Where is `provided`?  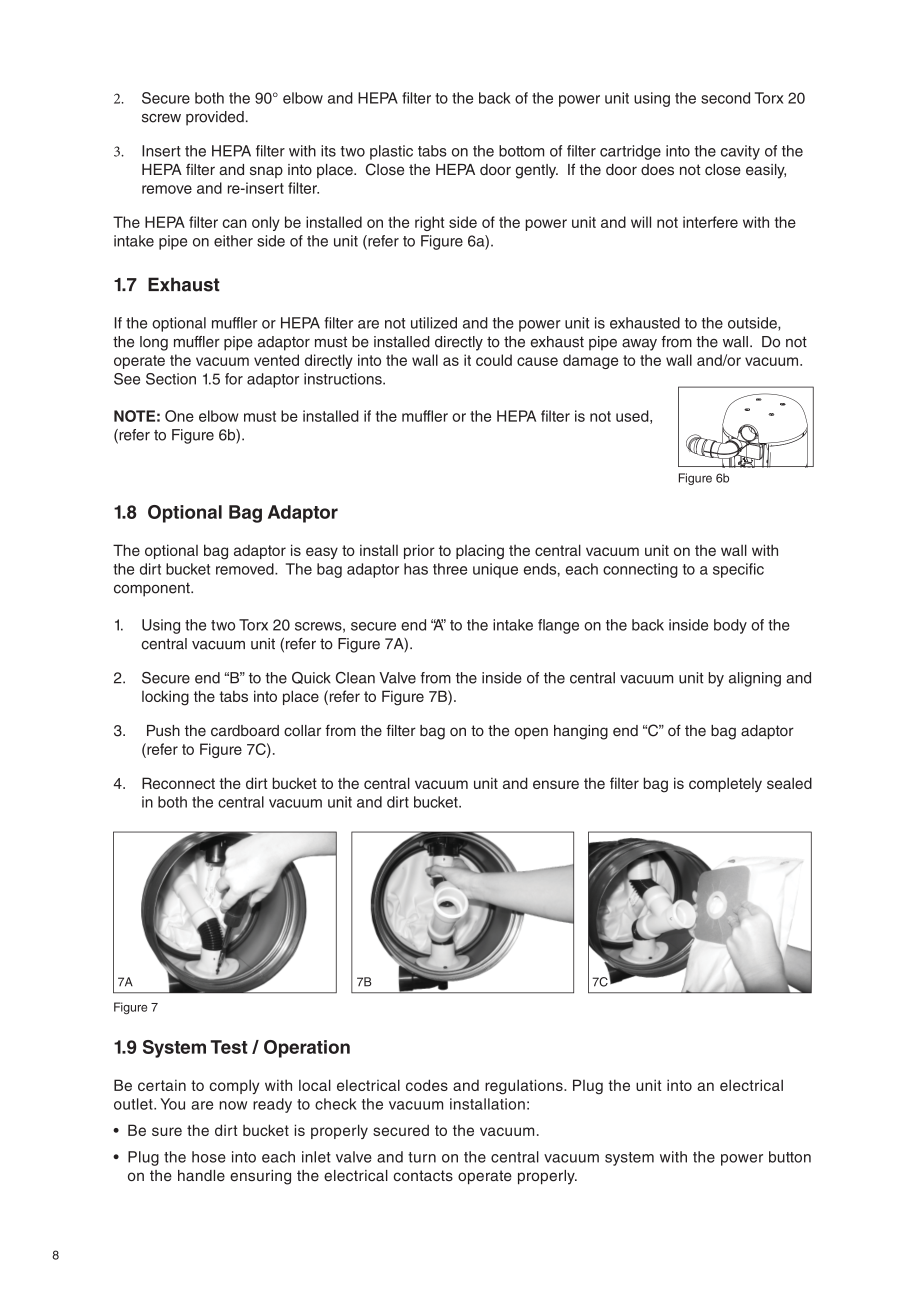 provided is located at coordinates (215, 118).
